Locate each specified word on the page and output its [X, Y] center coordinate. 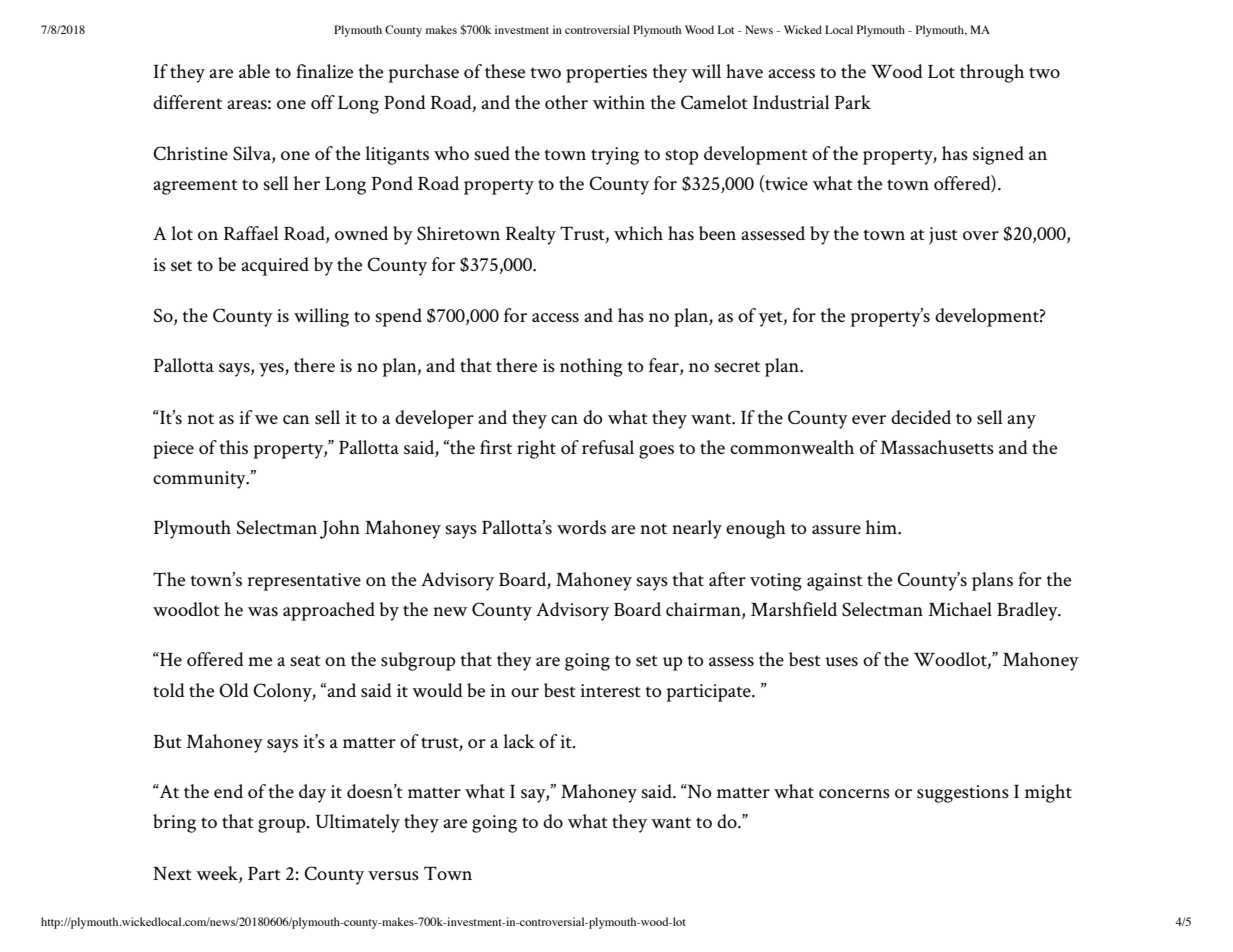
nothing [591, 367]
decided [921, 417]
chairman [704, 610]
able [254, 71]
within [619, 102]
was [263, 612]
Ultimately [358, 823]
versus [393, 876]
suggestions [963, 794]
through [992, 73]
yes [272, 370]
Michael [960, 609]
